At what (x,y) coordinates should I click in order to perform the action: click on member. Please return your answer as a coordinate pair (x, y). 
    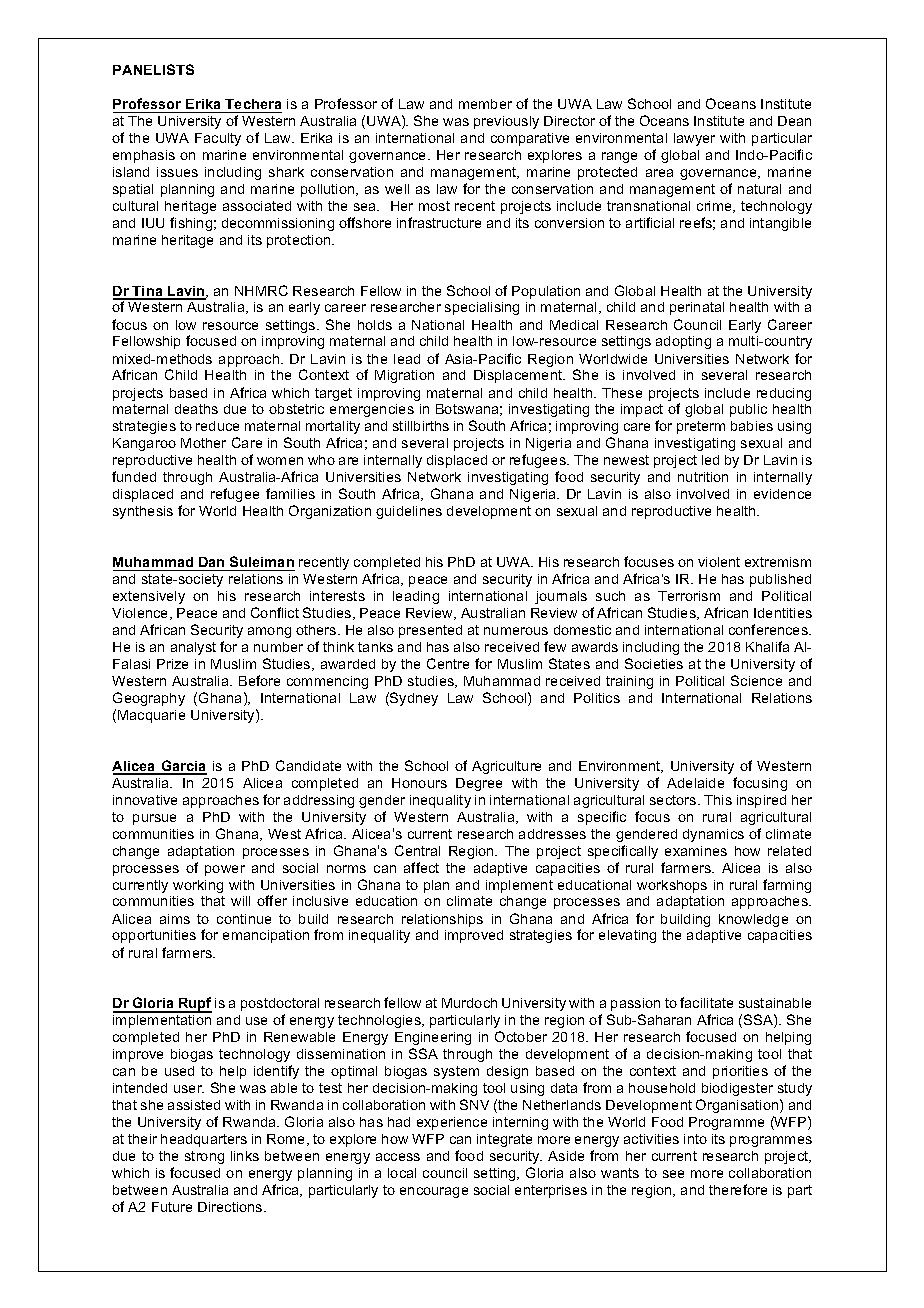
    Looking at the image, I should click on (485, 104).
